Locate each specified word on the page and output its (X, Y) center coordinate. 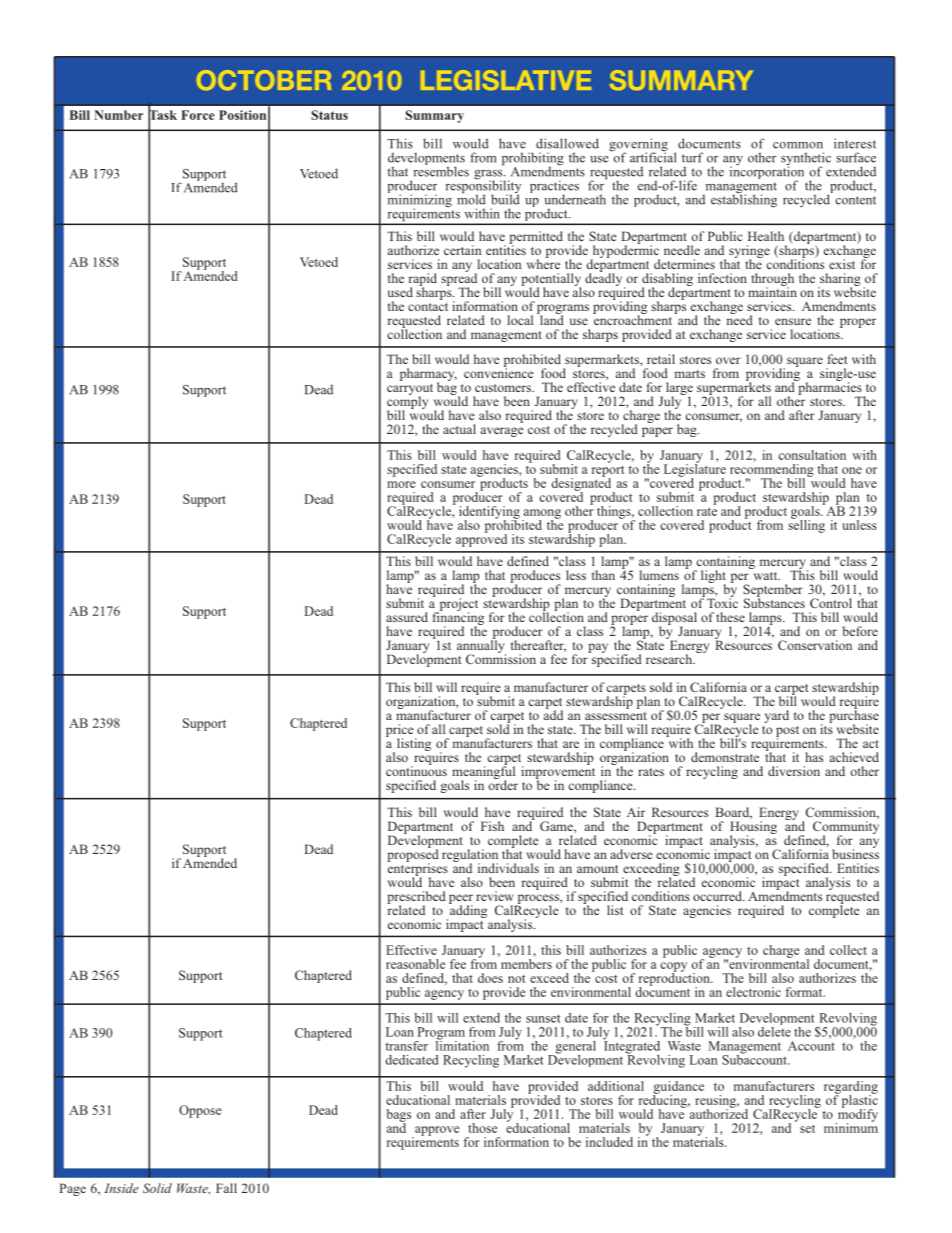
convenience (498, 372)
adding (467, 911)
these (730, 617)
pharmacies (829, 388)
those (482, 1128)
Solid (157, 1188)
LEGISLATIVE (506, 80)
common (798, 145)
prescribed (416, 898)
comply (407, 402)
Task (162, 115)
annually (481, 647)
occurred (719, 896)
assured (407, 617)
